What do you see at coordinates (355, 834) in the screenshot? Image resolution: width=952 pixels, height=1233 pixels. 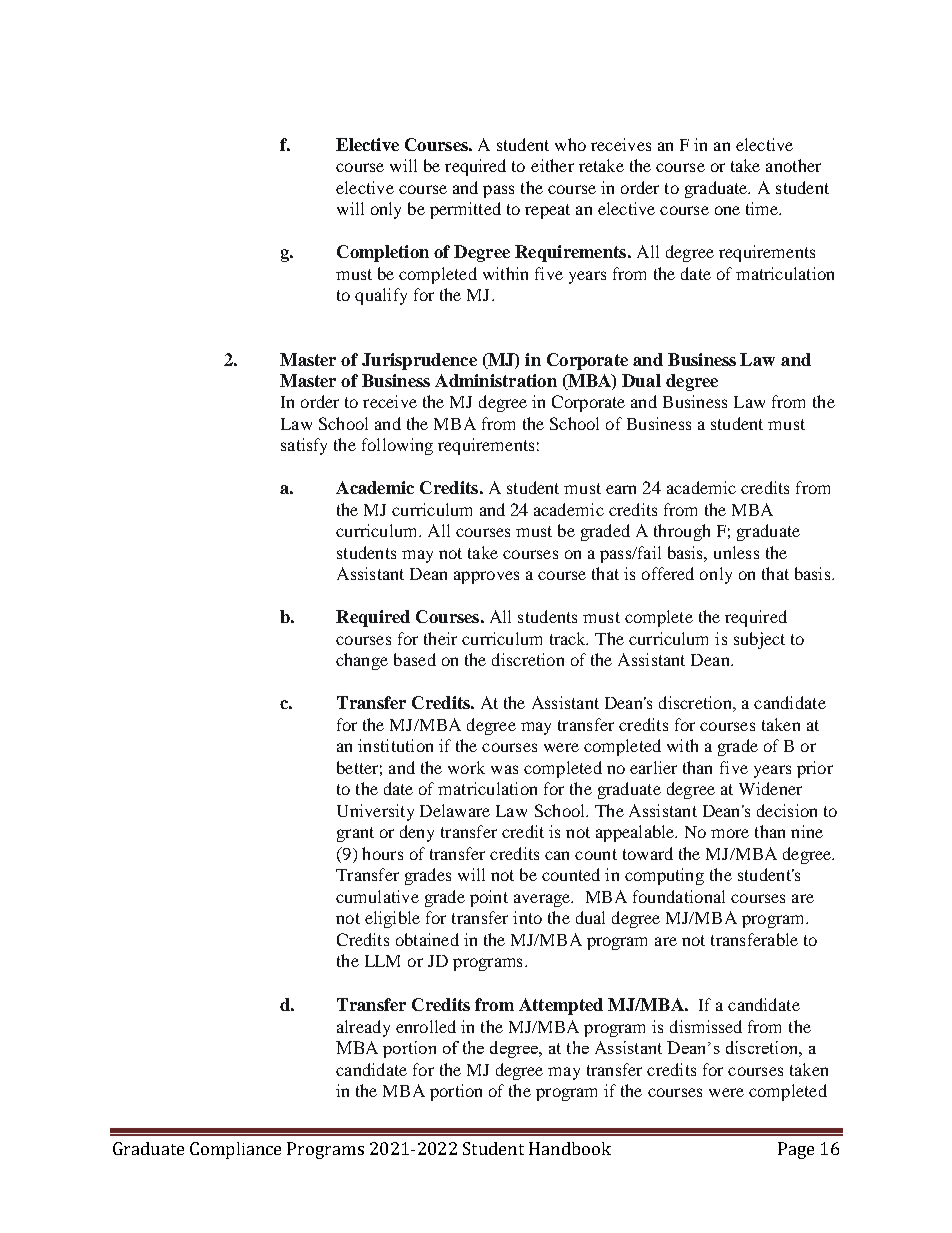 I see `grant` at bounding box center [355, 834].
